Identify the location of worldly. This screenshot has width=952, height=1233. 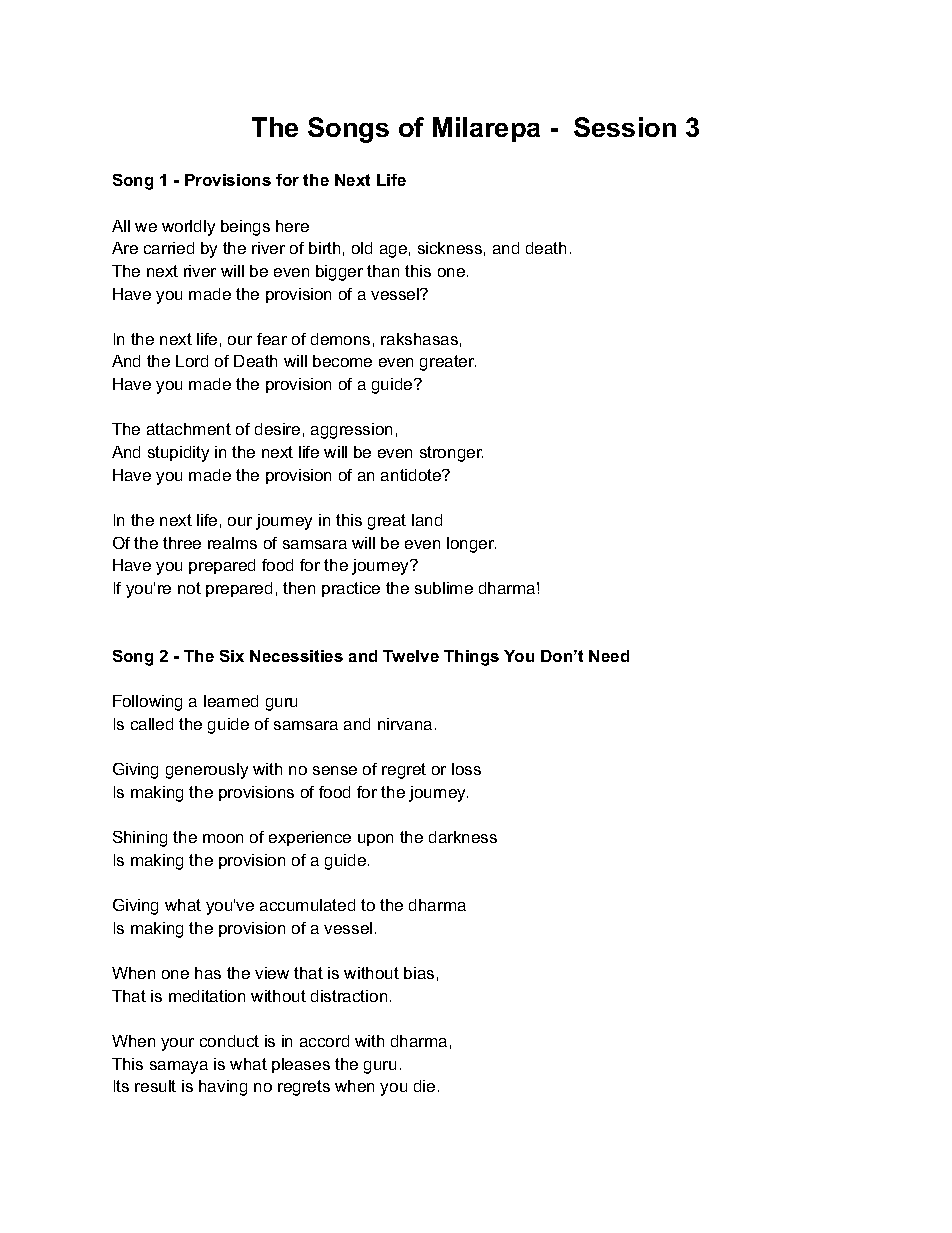
(188, 228).
